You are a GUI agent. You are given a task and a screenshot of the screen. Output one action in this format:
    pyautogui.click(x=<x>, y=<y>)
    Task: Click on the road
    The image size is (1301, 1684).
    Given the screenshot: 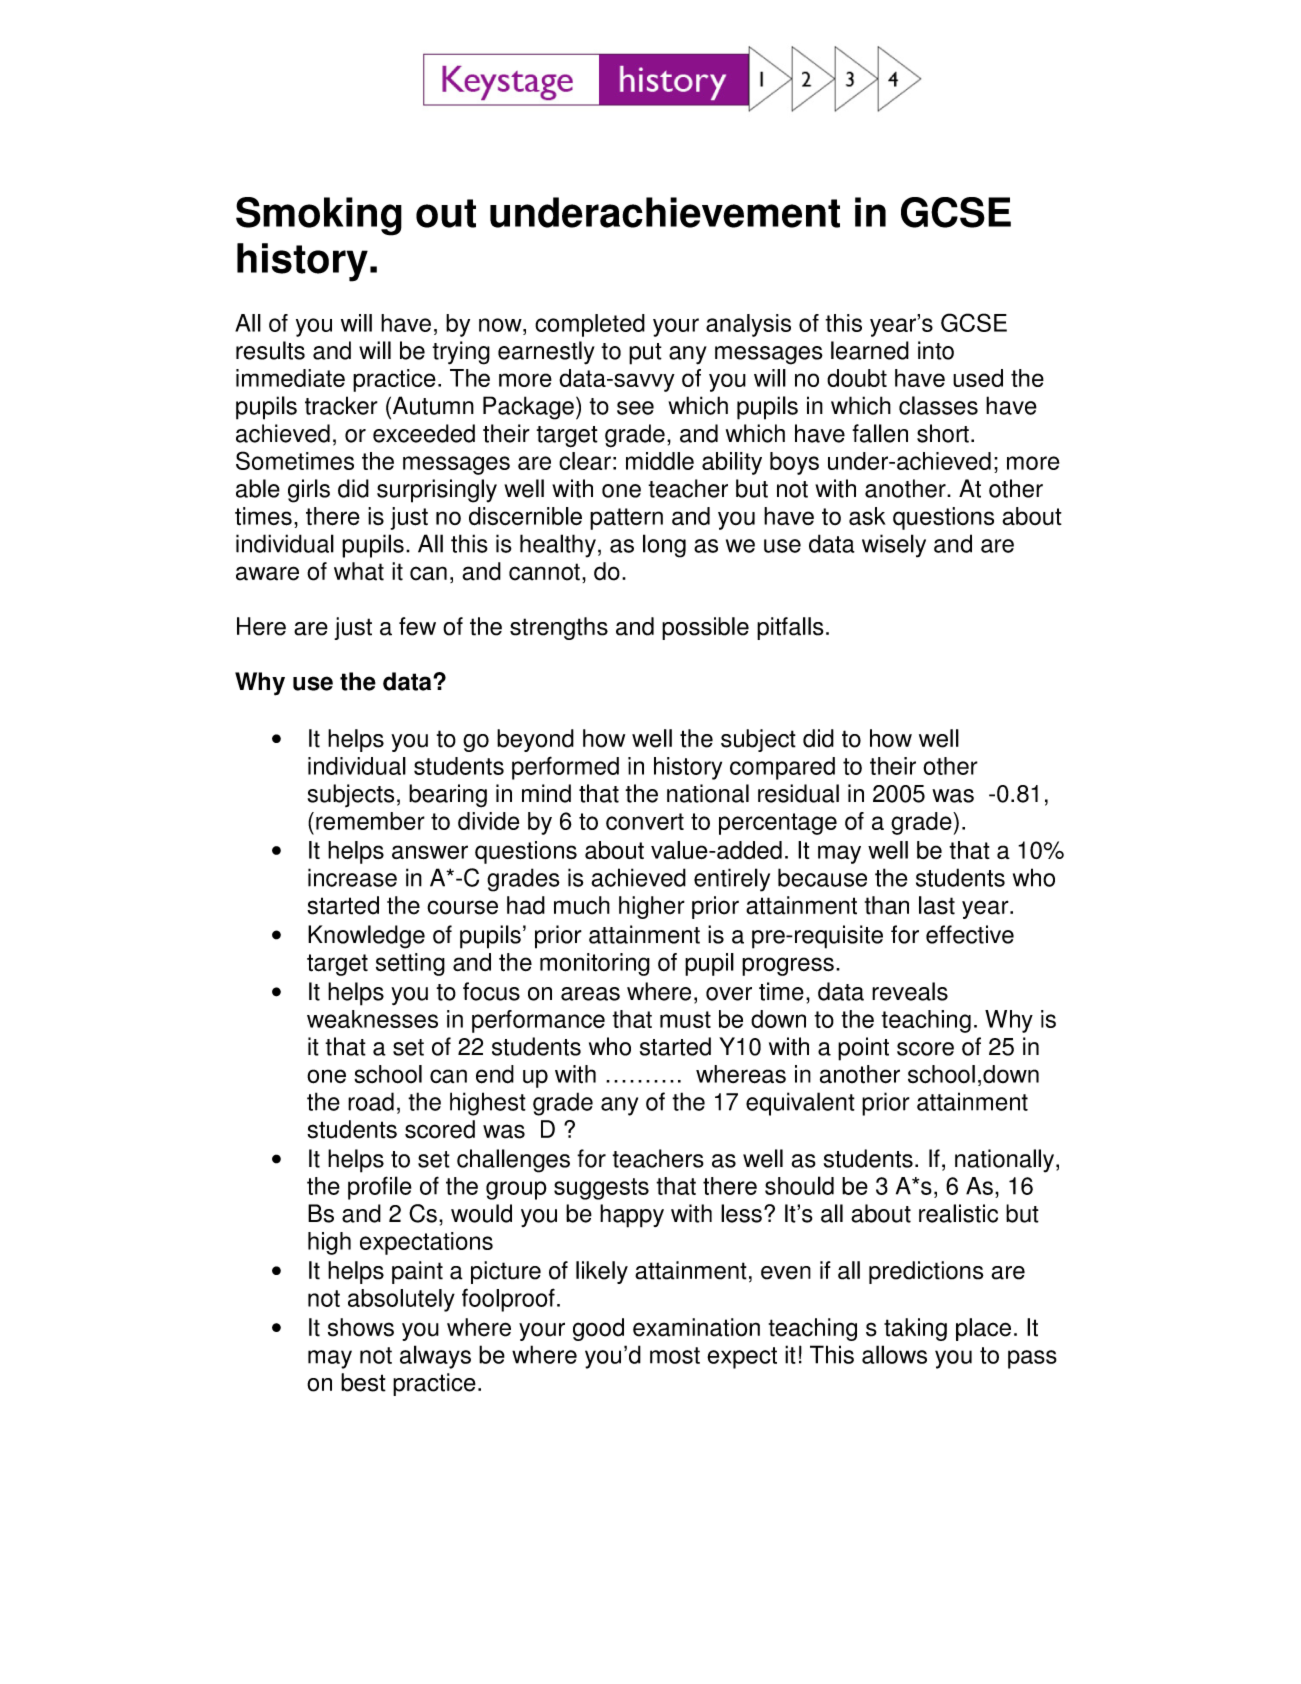 What is the action you would take?
    pyautogui.click(x=371, y=1101)
